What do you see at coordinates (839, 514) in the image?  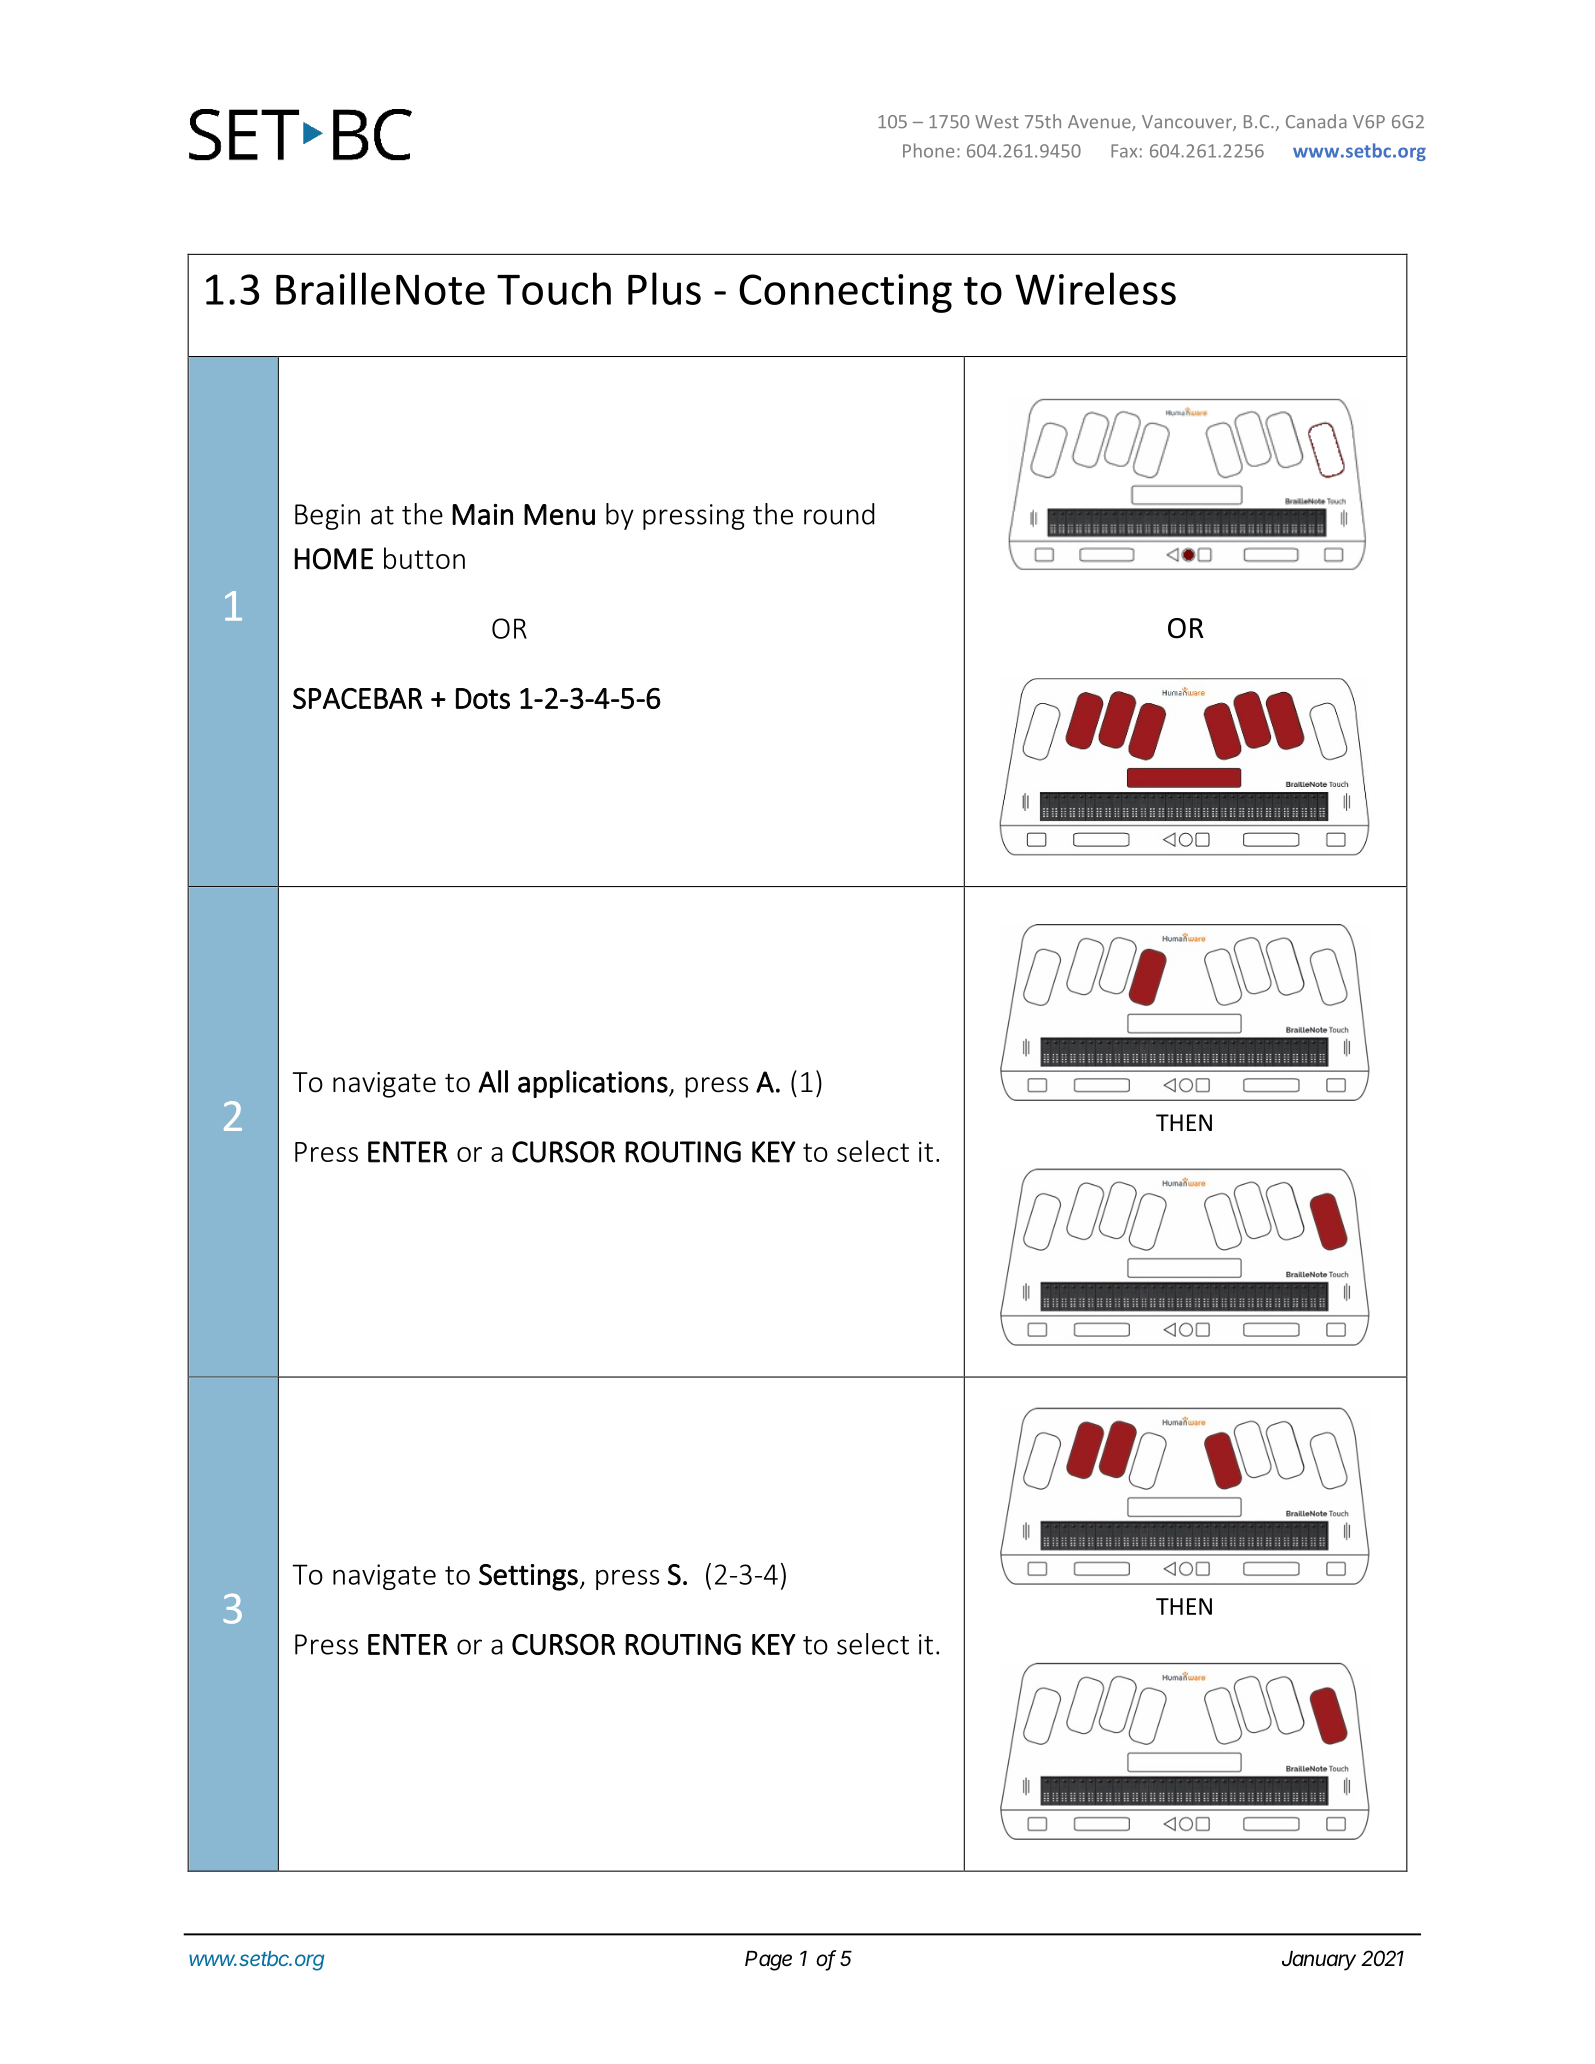 I see `round` at bounding box center [839, 514].
